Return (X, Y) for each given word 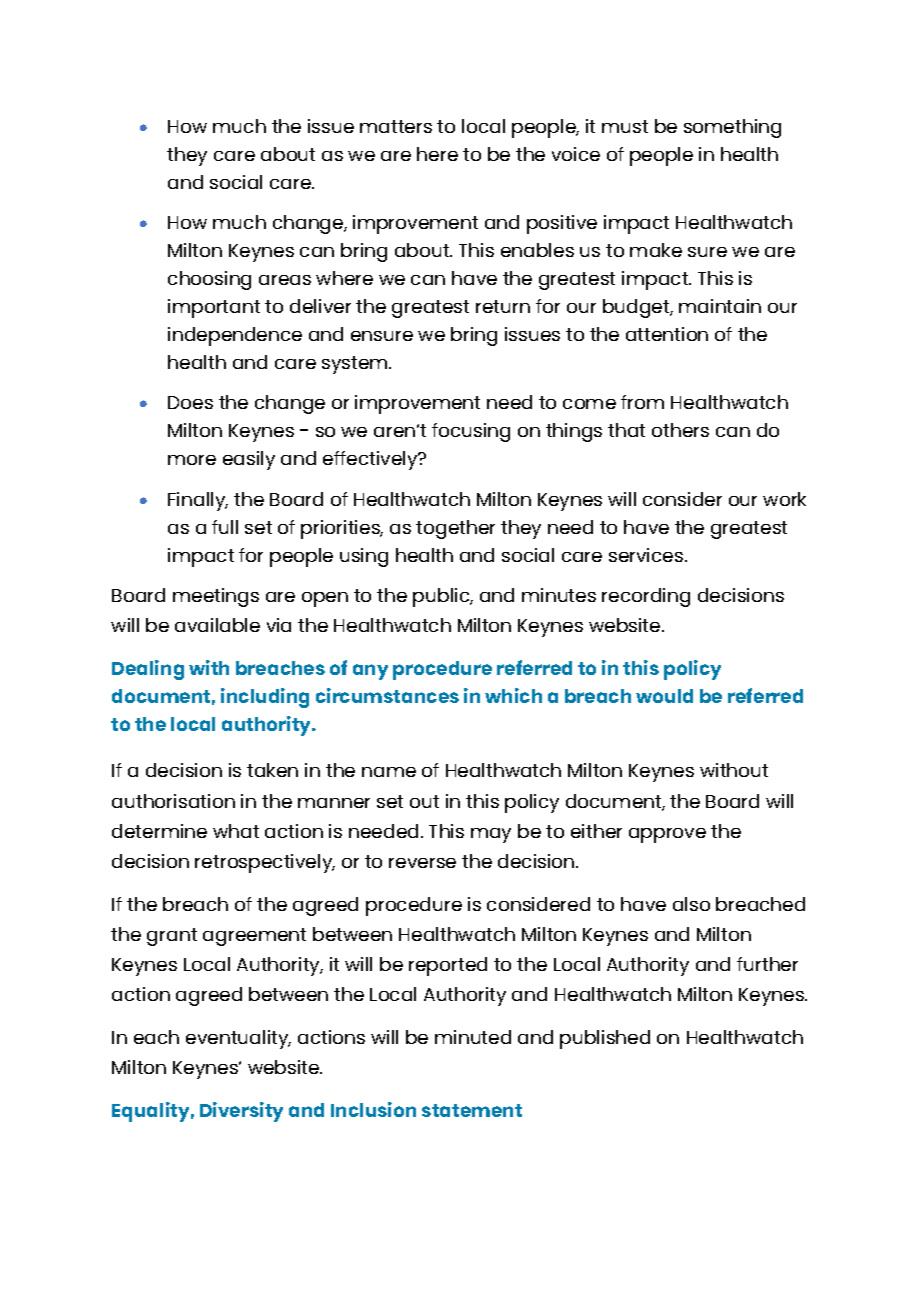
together (455, 529)
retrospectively (265, 863)
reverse (422, 863)
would (664, 696)
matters (396, 126)
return (503, 306)
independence (235, 336)
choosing (209, 280)
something (732, 128)
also (691, 904)
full (225, 527)
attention (667, 334)
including (265, 698)
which (513, 695)
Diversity (241, 1112)
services (647, 555)
